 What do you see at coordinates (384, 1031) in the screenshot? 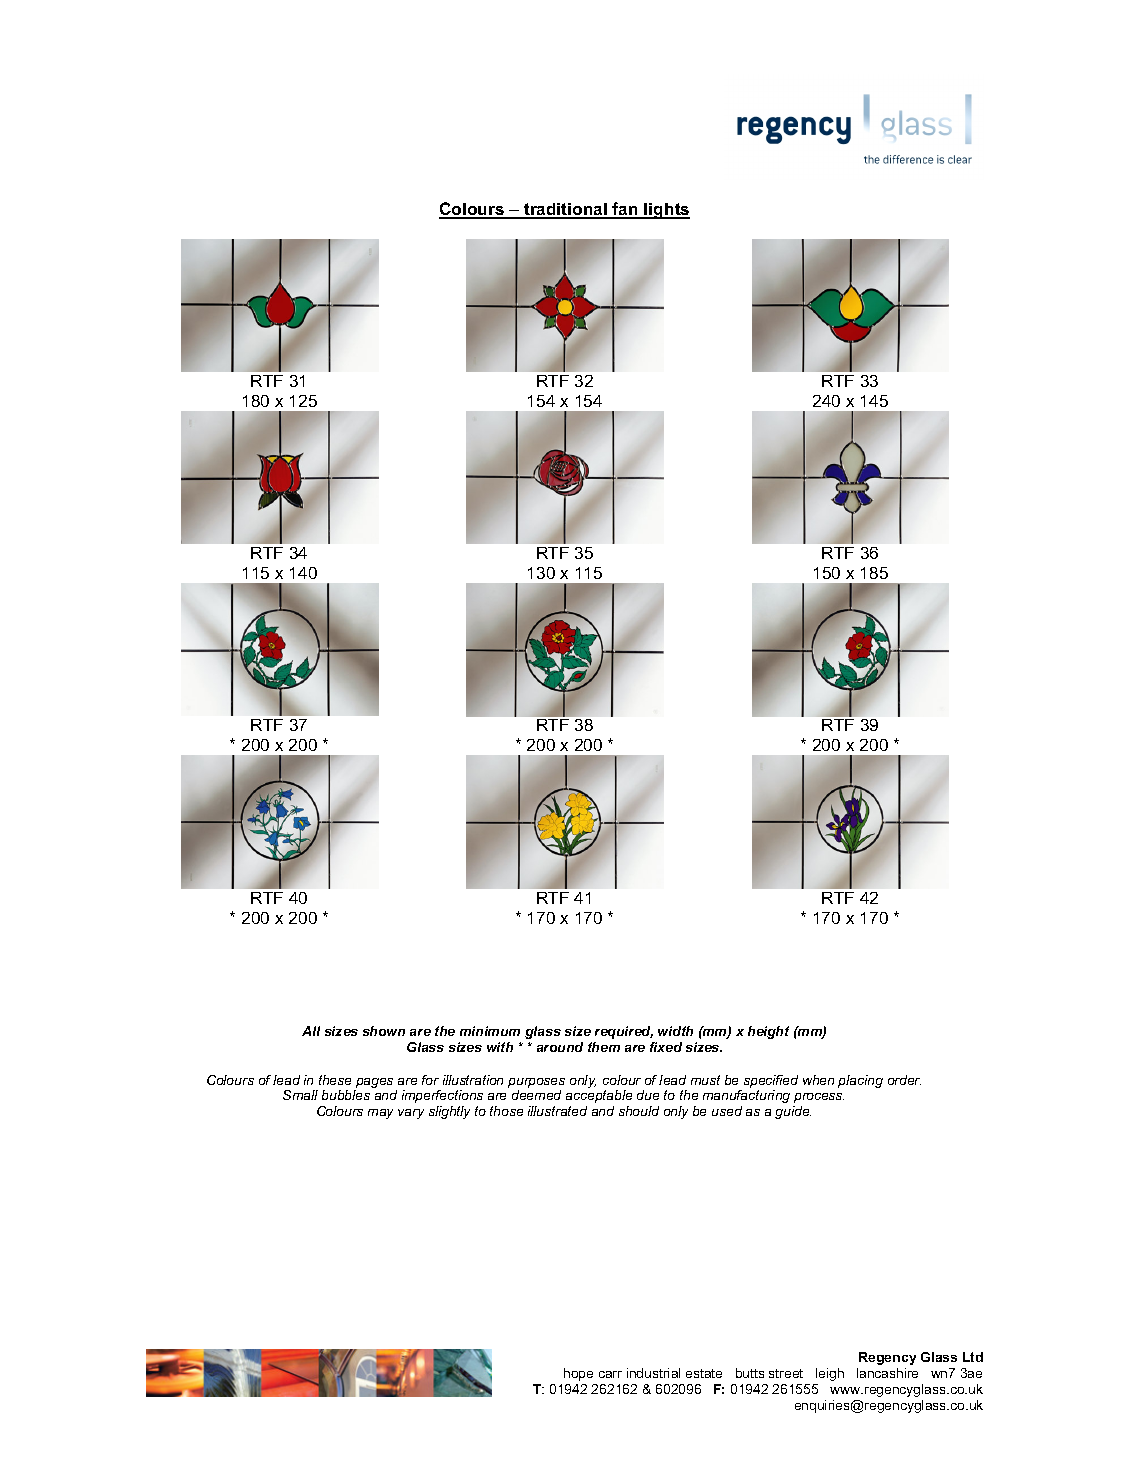
I see `shown` at bounding box center [384, 1031].
